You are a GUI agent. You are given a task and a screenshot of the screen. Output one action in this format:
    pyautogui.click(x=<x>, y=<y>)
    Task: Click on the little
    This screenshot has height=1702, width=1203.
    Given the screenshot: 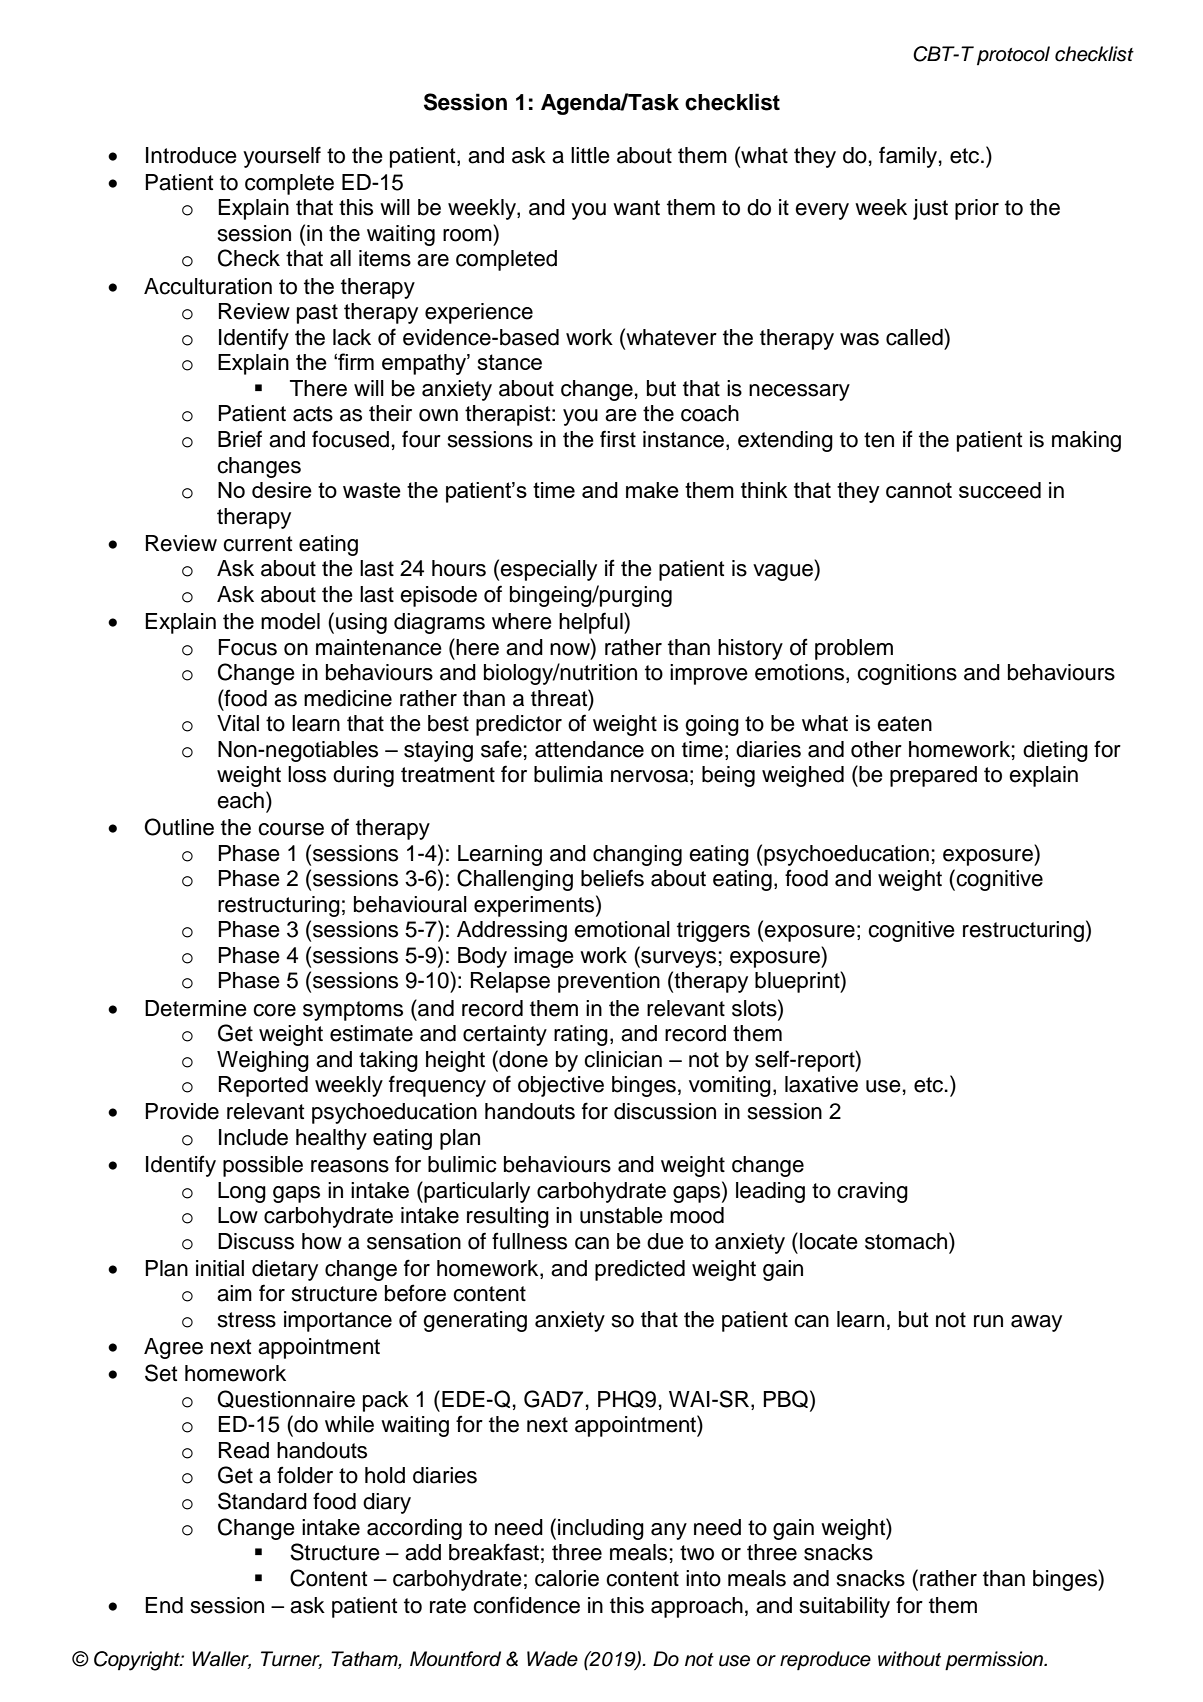 What is the action you would take?
    pyautogui.click(x=590, y=155)
